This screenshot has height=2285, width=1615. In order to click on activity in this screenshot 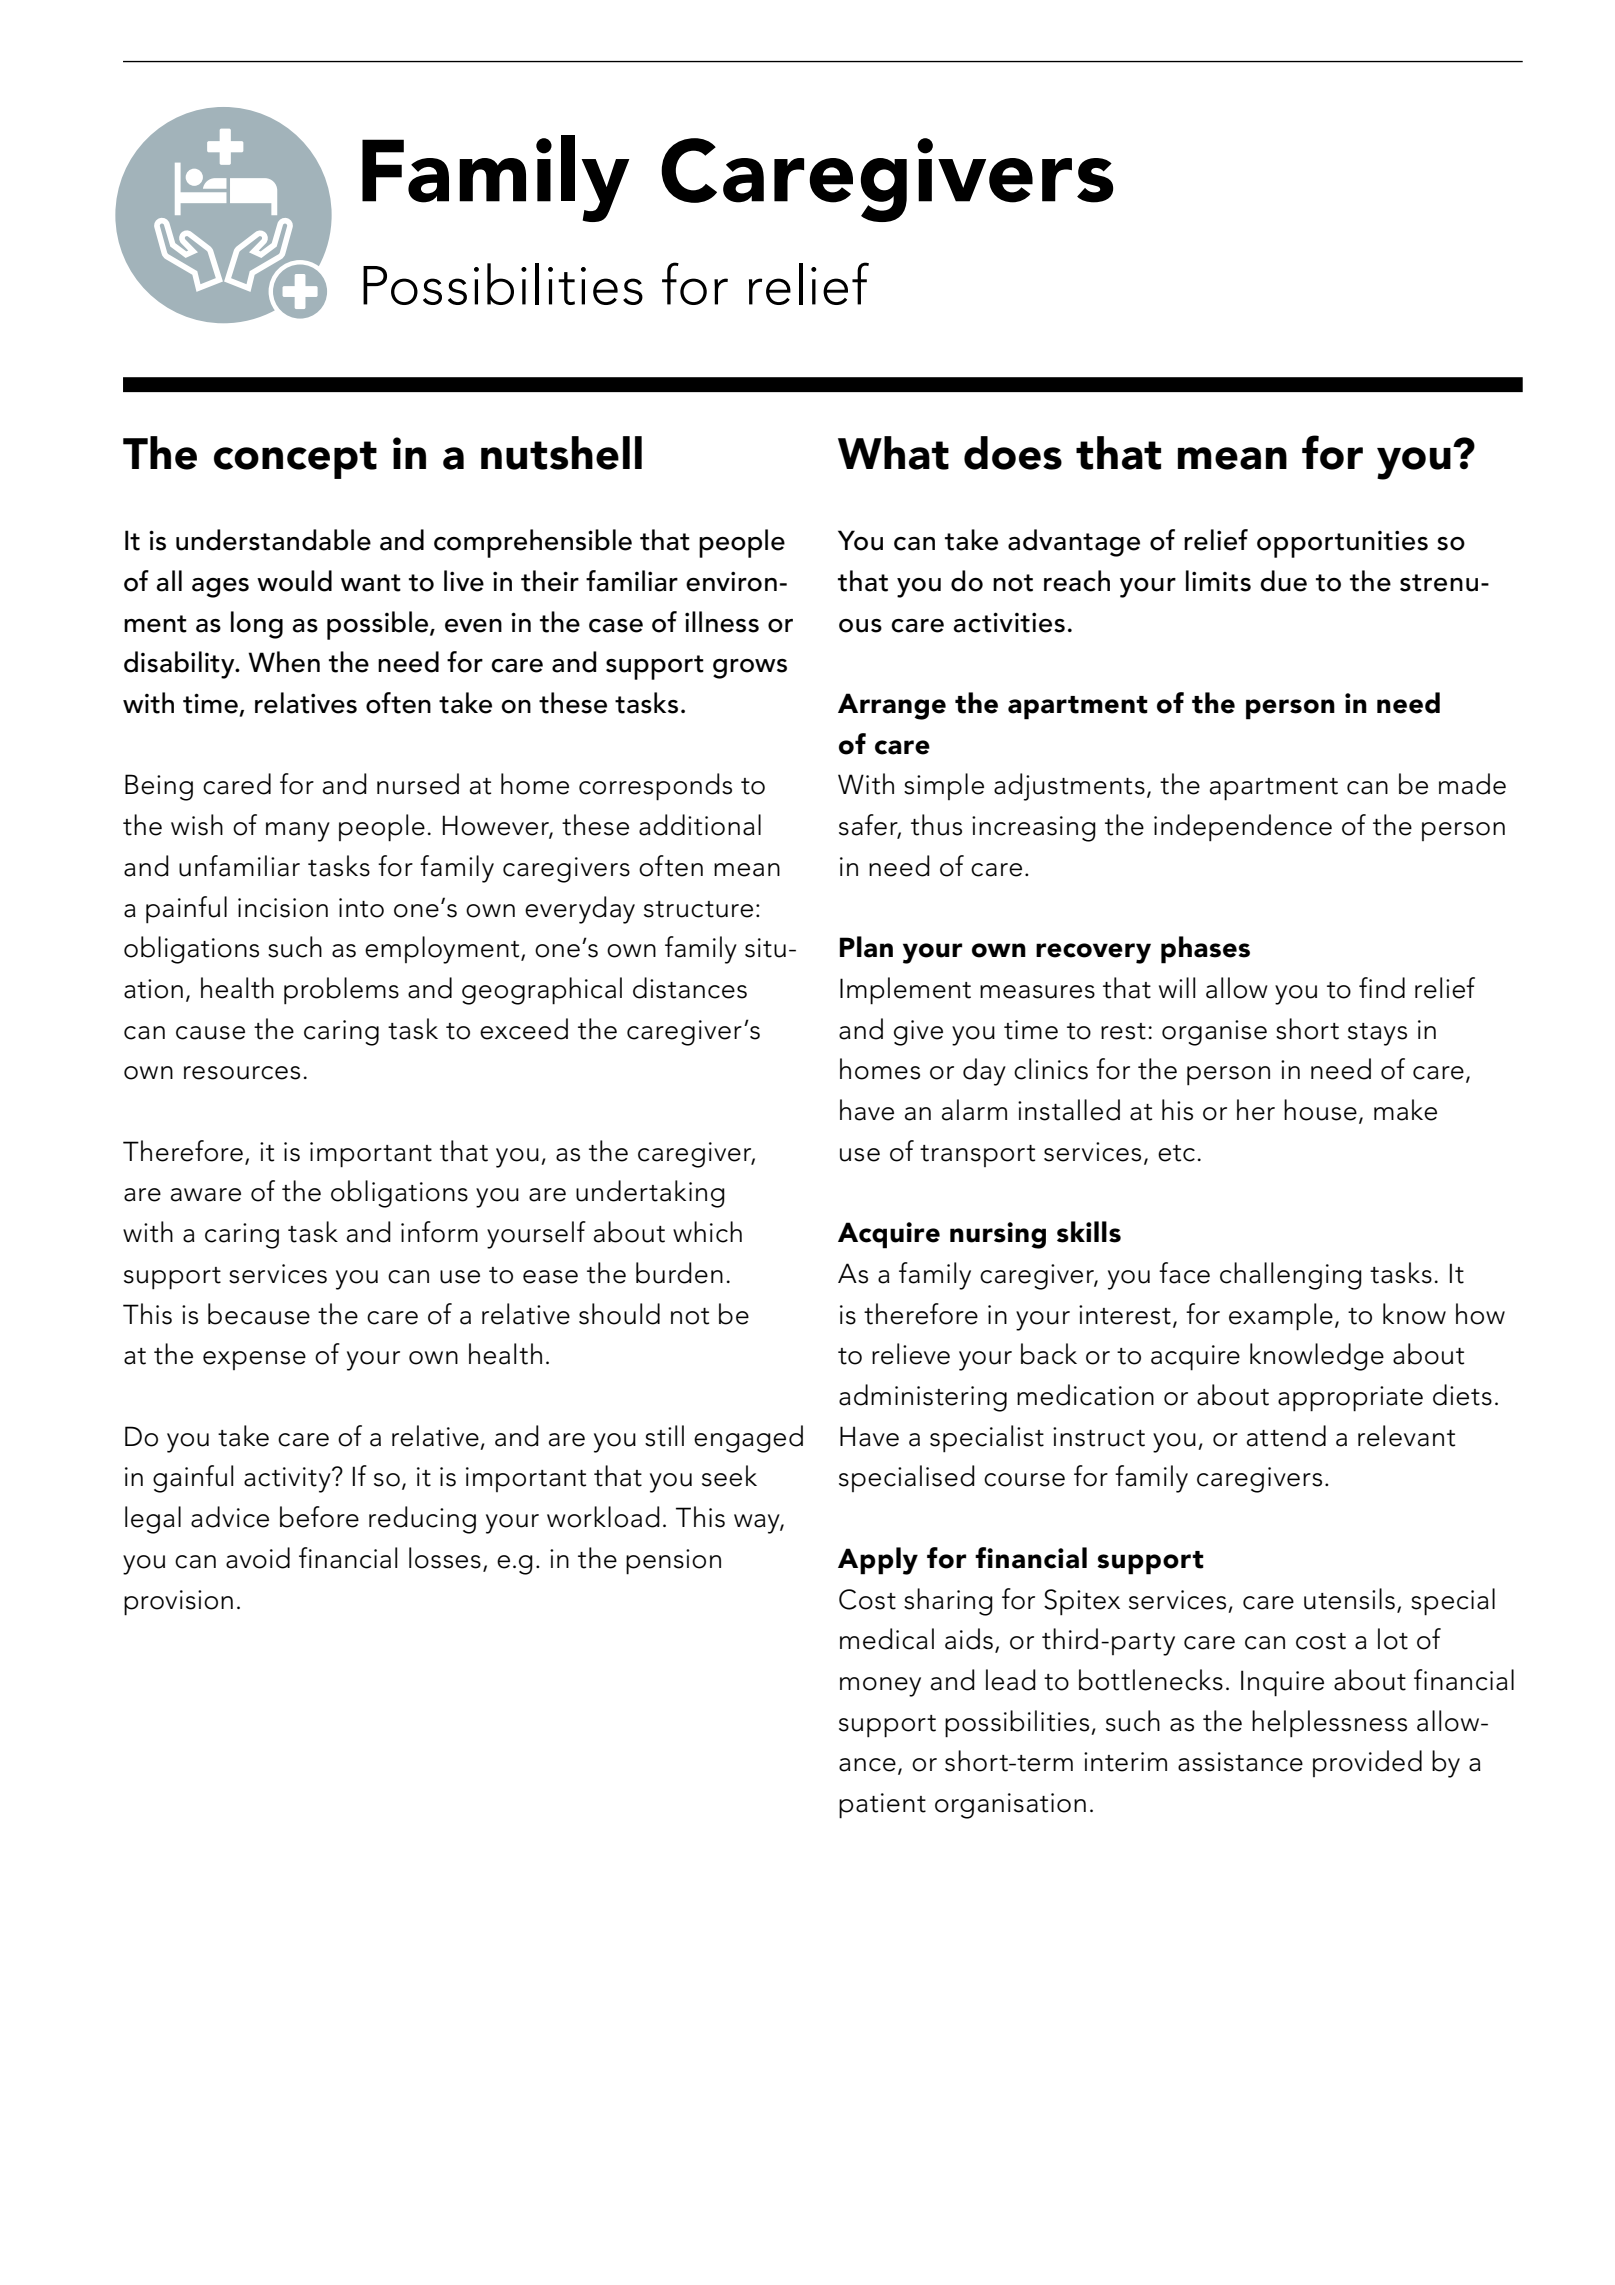, I will do `click(288, 1480)`.
